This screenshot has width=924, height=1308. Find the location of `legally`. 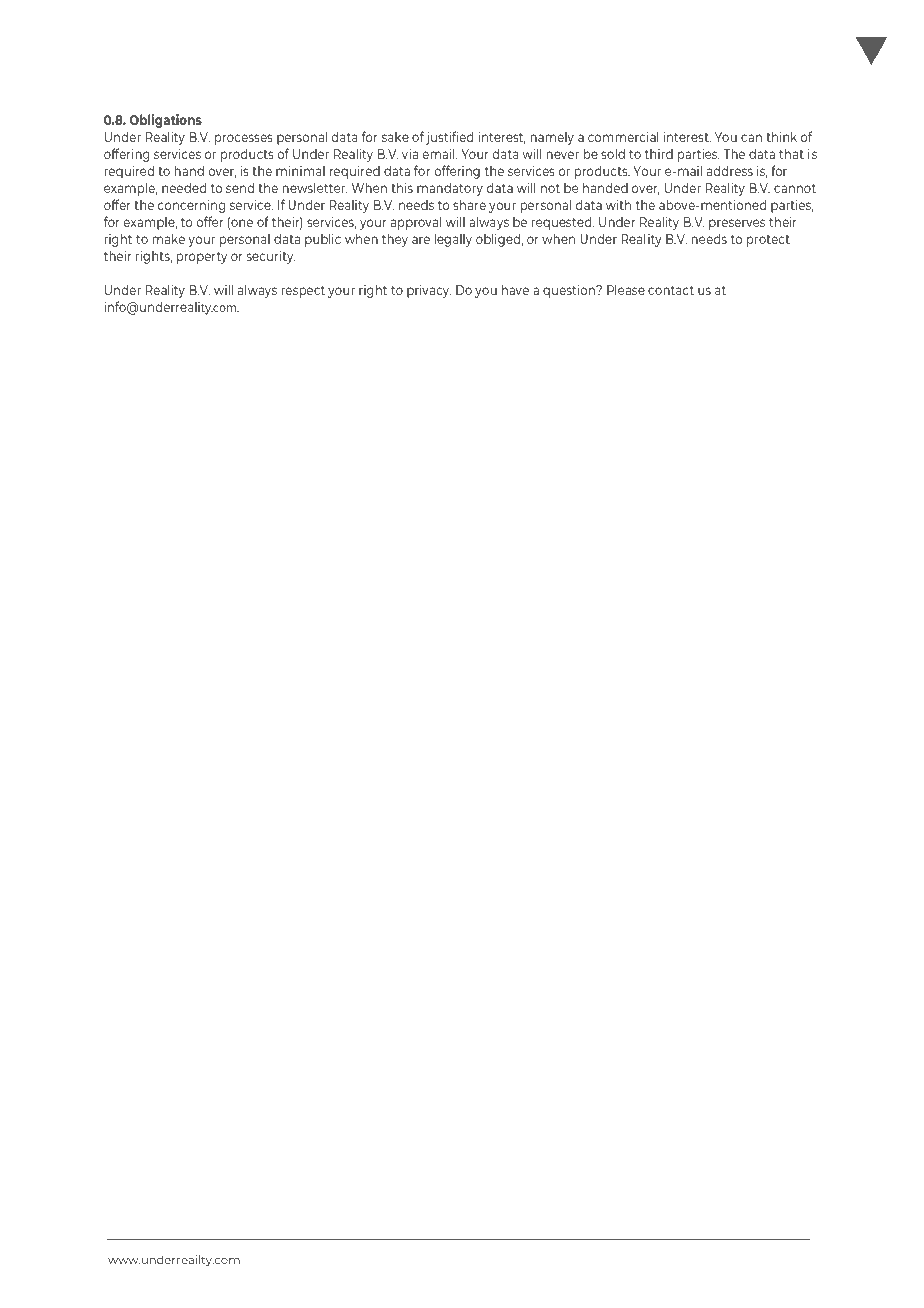

legally is located at coordinates (453, 240).
